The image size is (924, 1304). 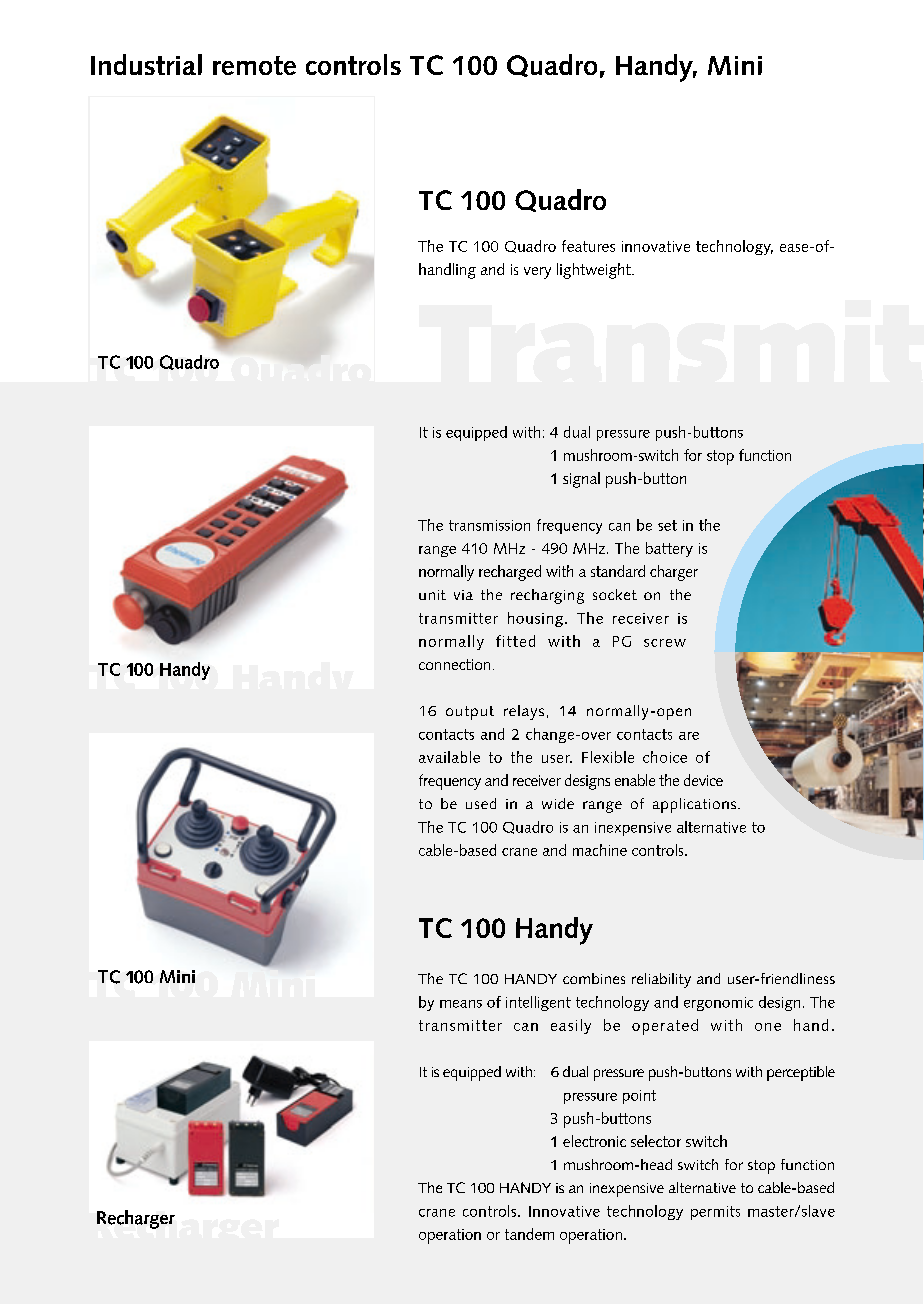 What do you see at coordinates (254, 65) in the screenshot?
I see `remote` at bounding box center [254, 65].
